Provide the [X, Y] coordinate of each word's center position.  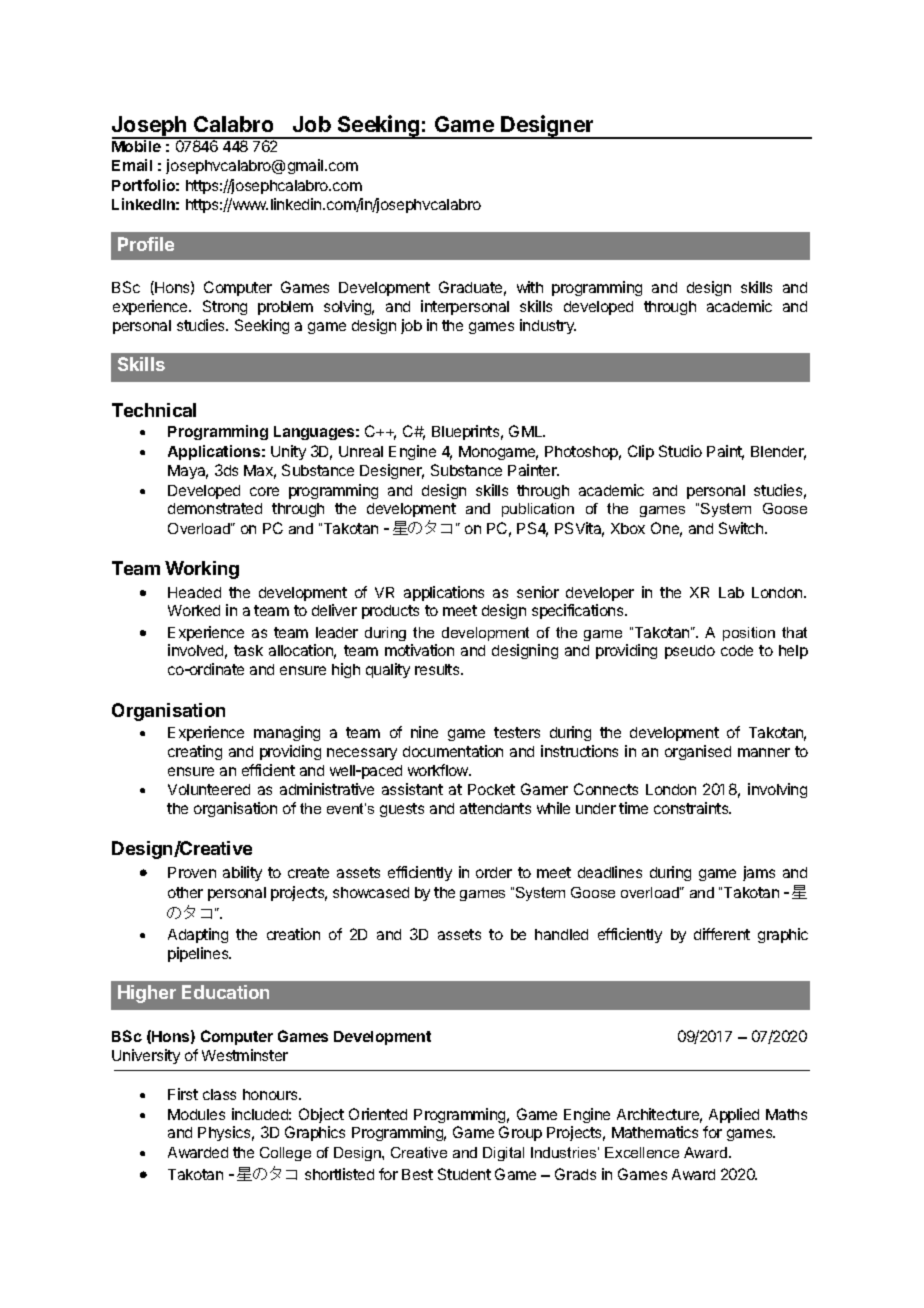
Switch [742, 528]
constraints [692, 808]
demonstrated [215, 508]
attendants [495, 808]
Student [464, 1174]
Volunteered [209, 789]
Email [132, 165]
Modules [196, 1114]
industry [548, 326]
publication [538, 510]
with [530, 287]
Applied [734, 1115]
